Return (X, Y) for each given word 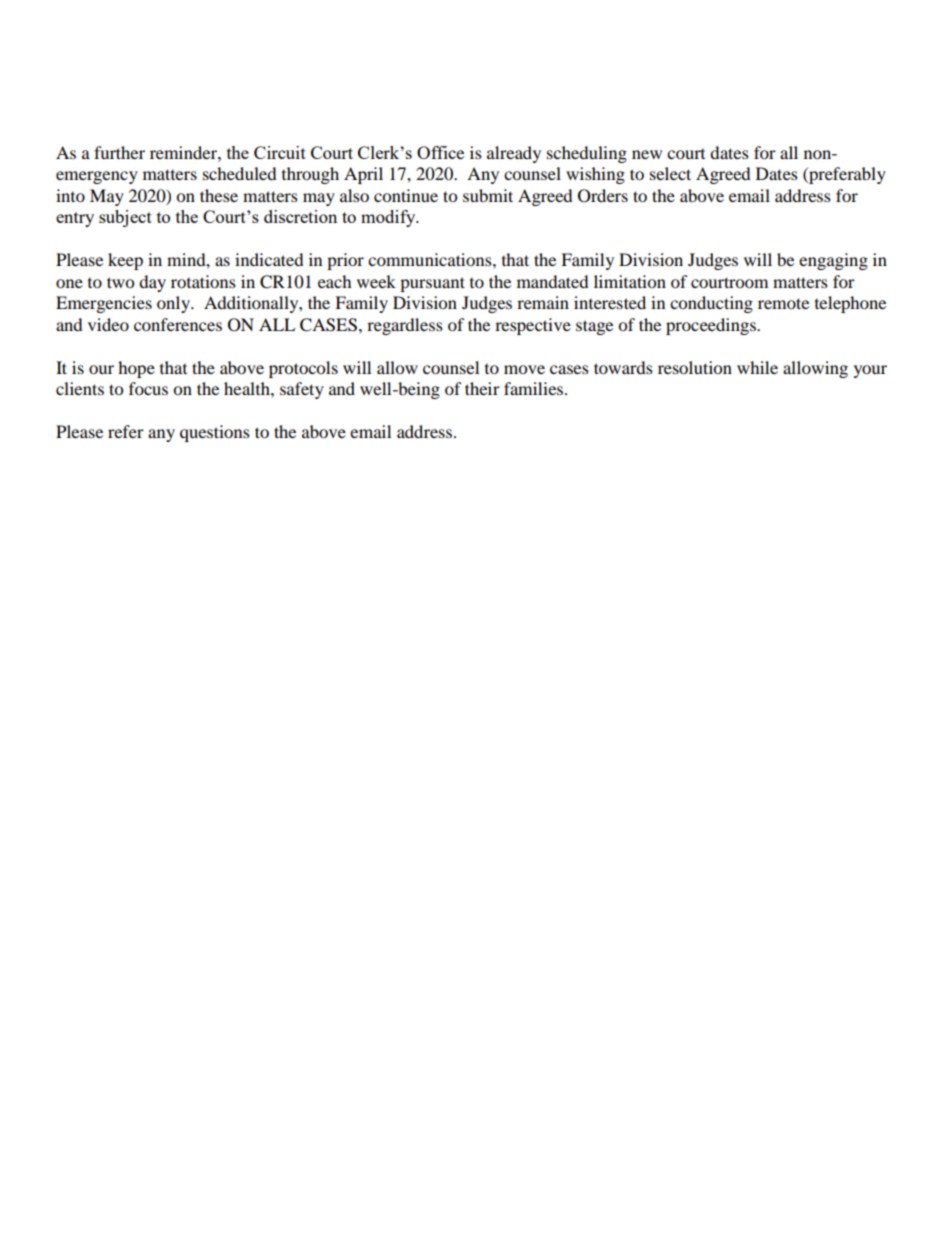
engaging (833, 261)
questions (215, 433)
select (670, 173)
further (119, 152)
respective (533, 326)
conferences (178, 324)
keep (125, 261)
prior (345, 261)
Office (440, 152)
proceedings (712, 326)
